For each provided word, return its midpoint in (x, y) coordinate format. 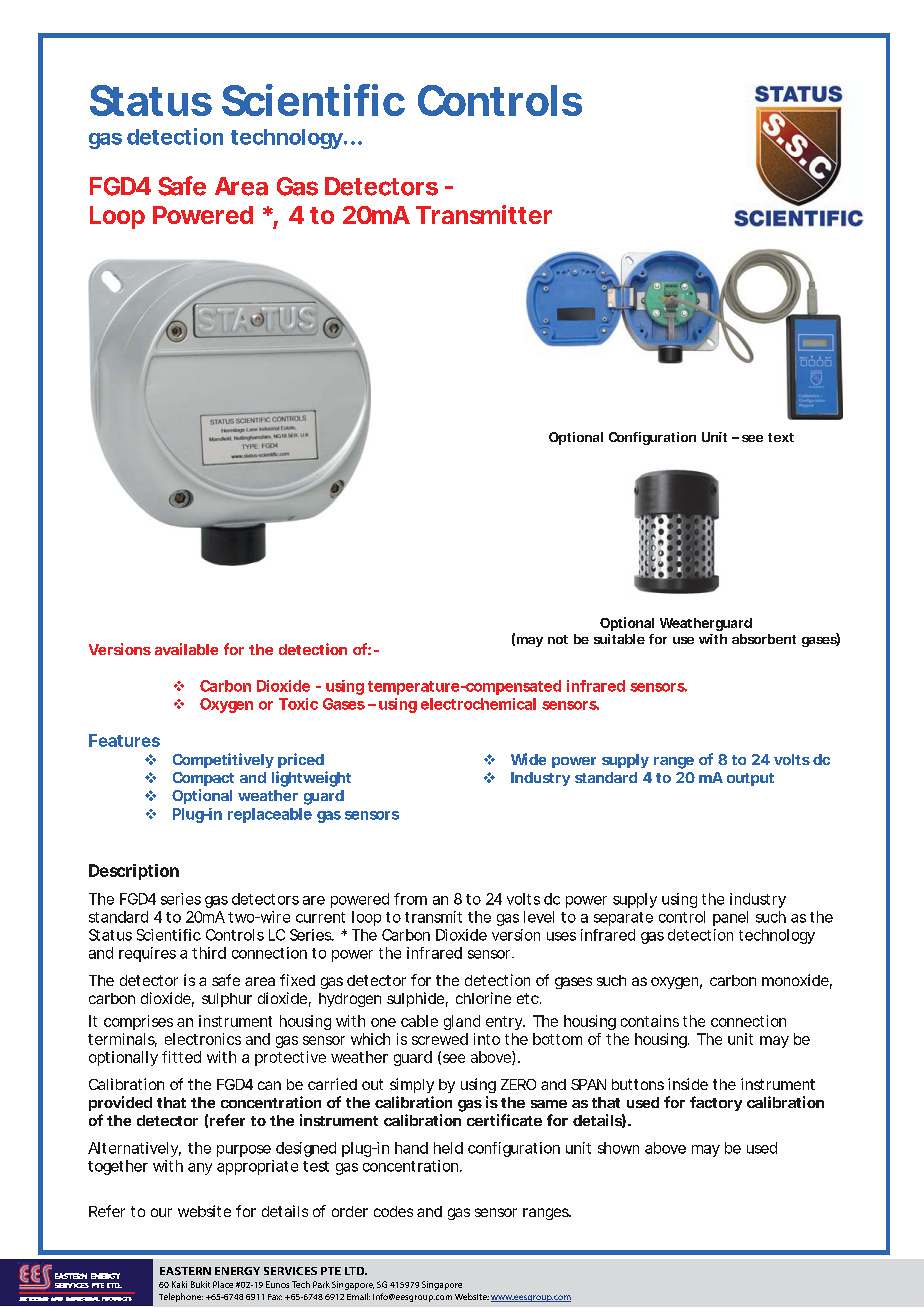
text (781, 437)
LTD (356, 1271)
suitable (619, 639)
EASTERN (185, 1271)
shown (618, 1148)
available (186, 649)
